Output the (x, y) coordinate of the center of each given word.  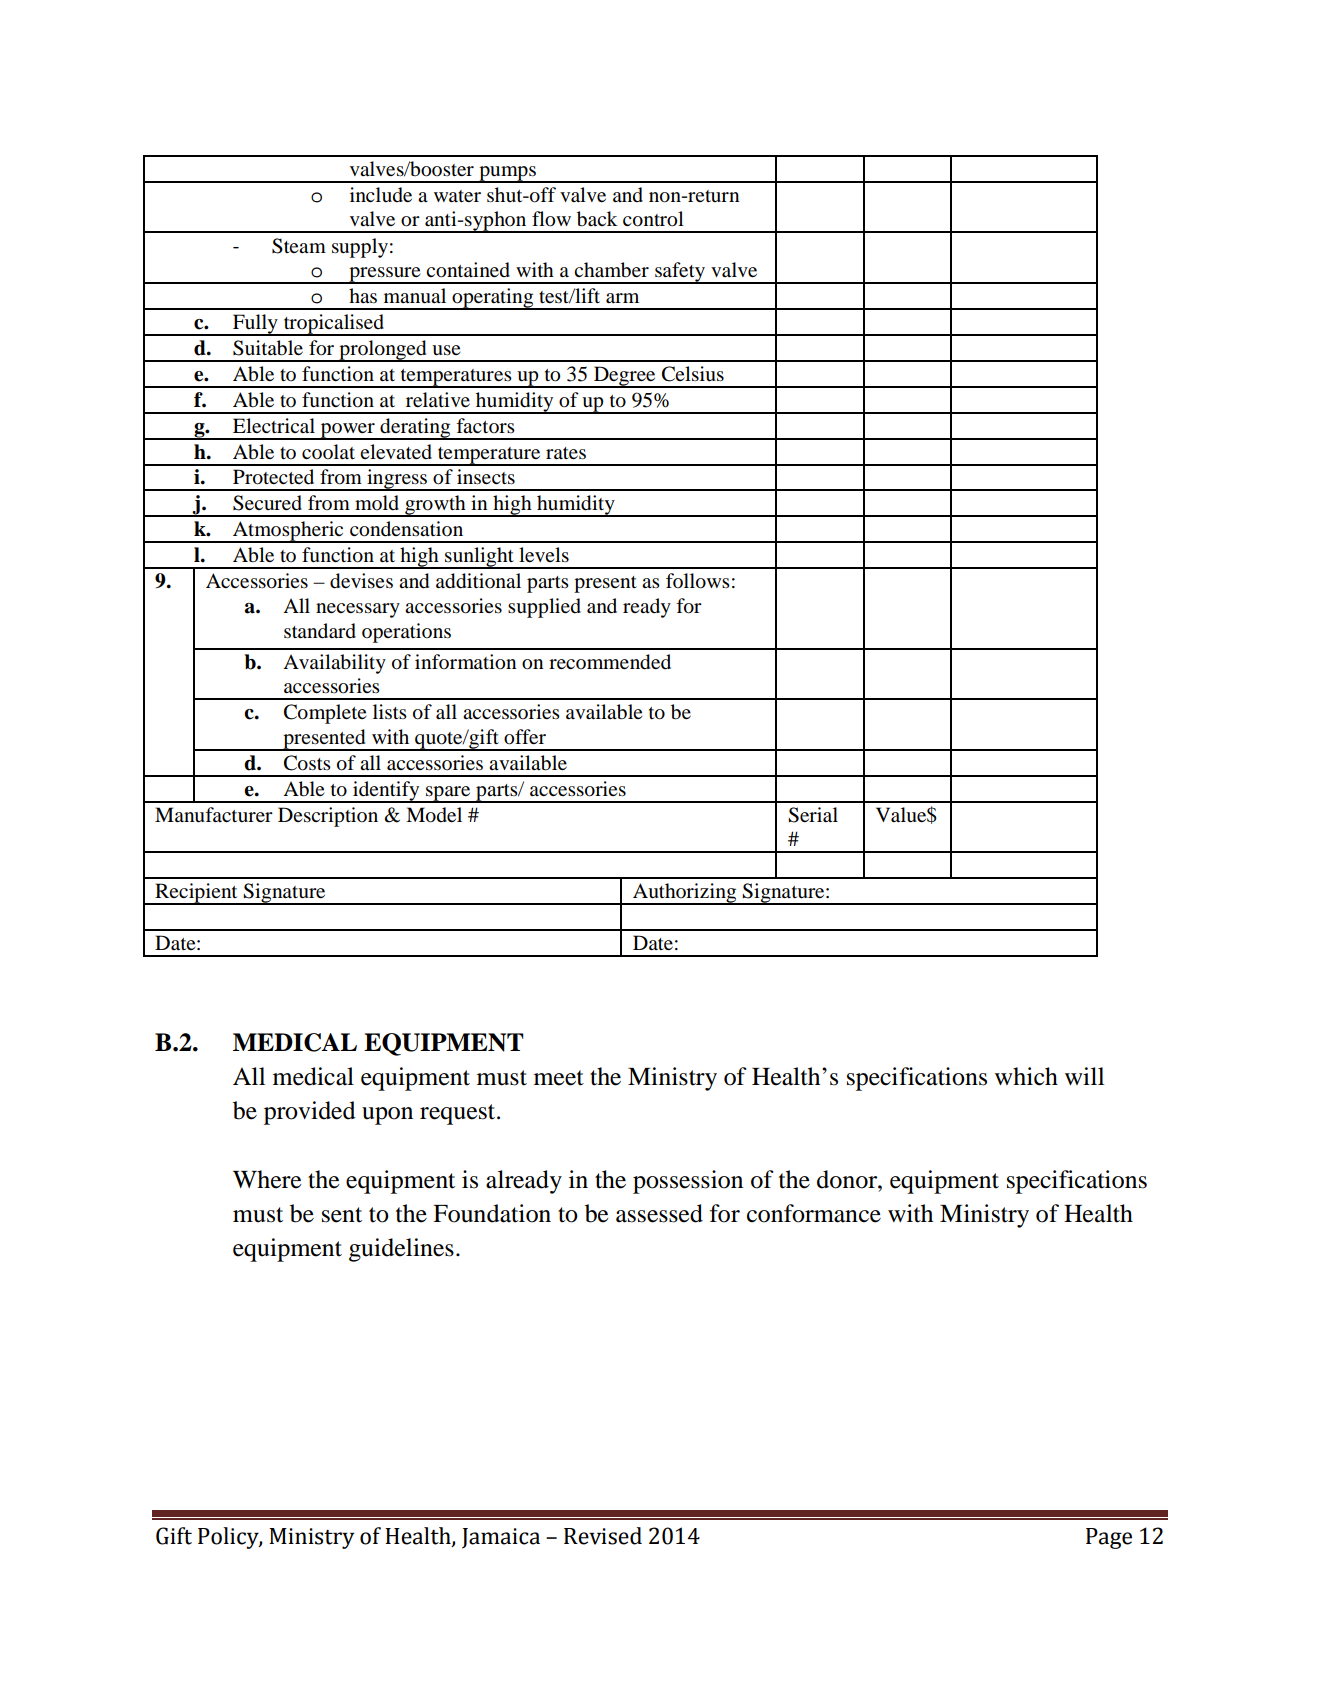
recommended (610, 662)
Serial (813, 815)
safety (680, 273)
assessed (659, 1213)
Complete (325, 714)
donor (848, 1179)
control (653, 219)
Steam (299, 246)
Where (267, 1179)
